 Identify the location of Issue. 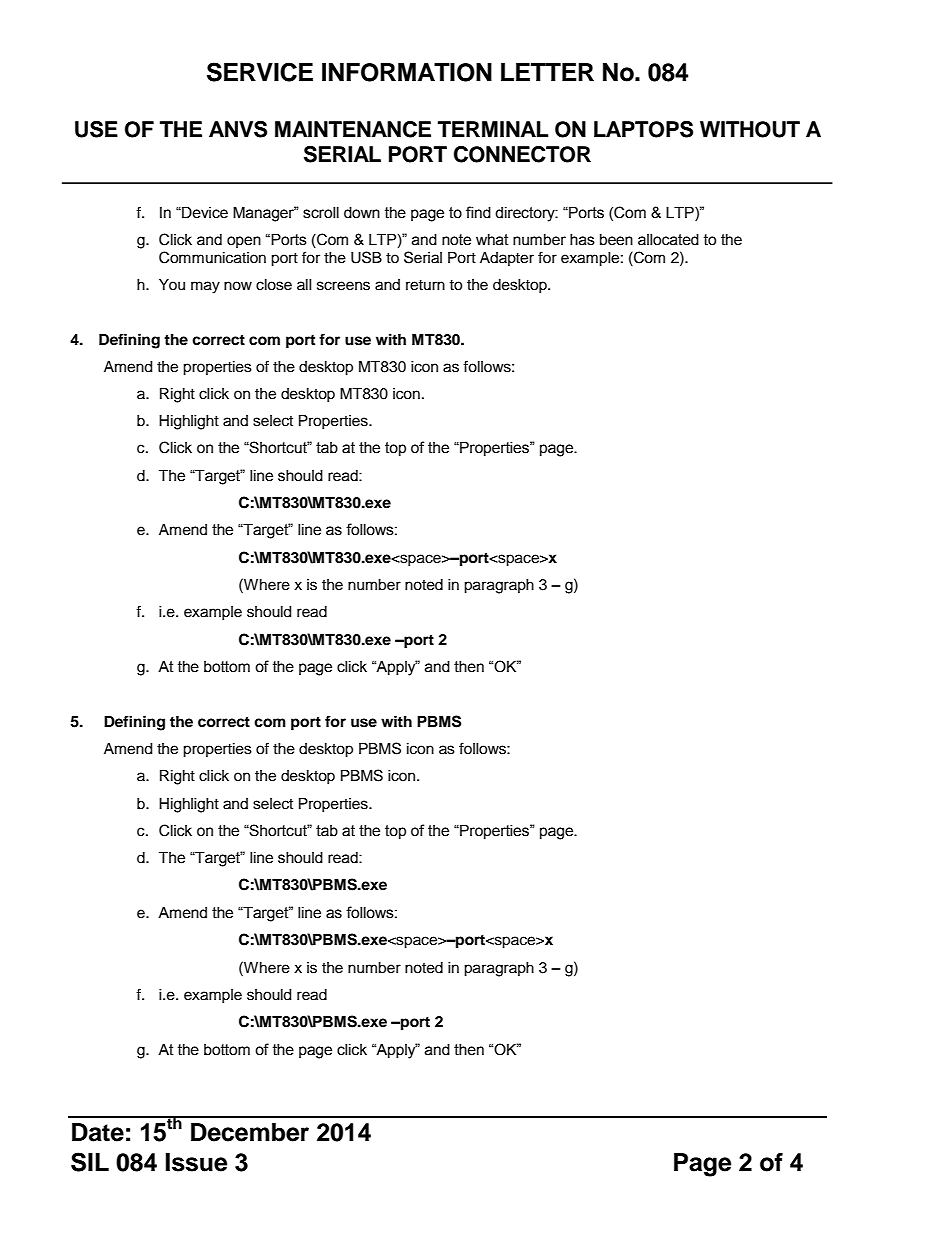
(196, 1162).
